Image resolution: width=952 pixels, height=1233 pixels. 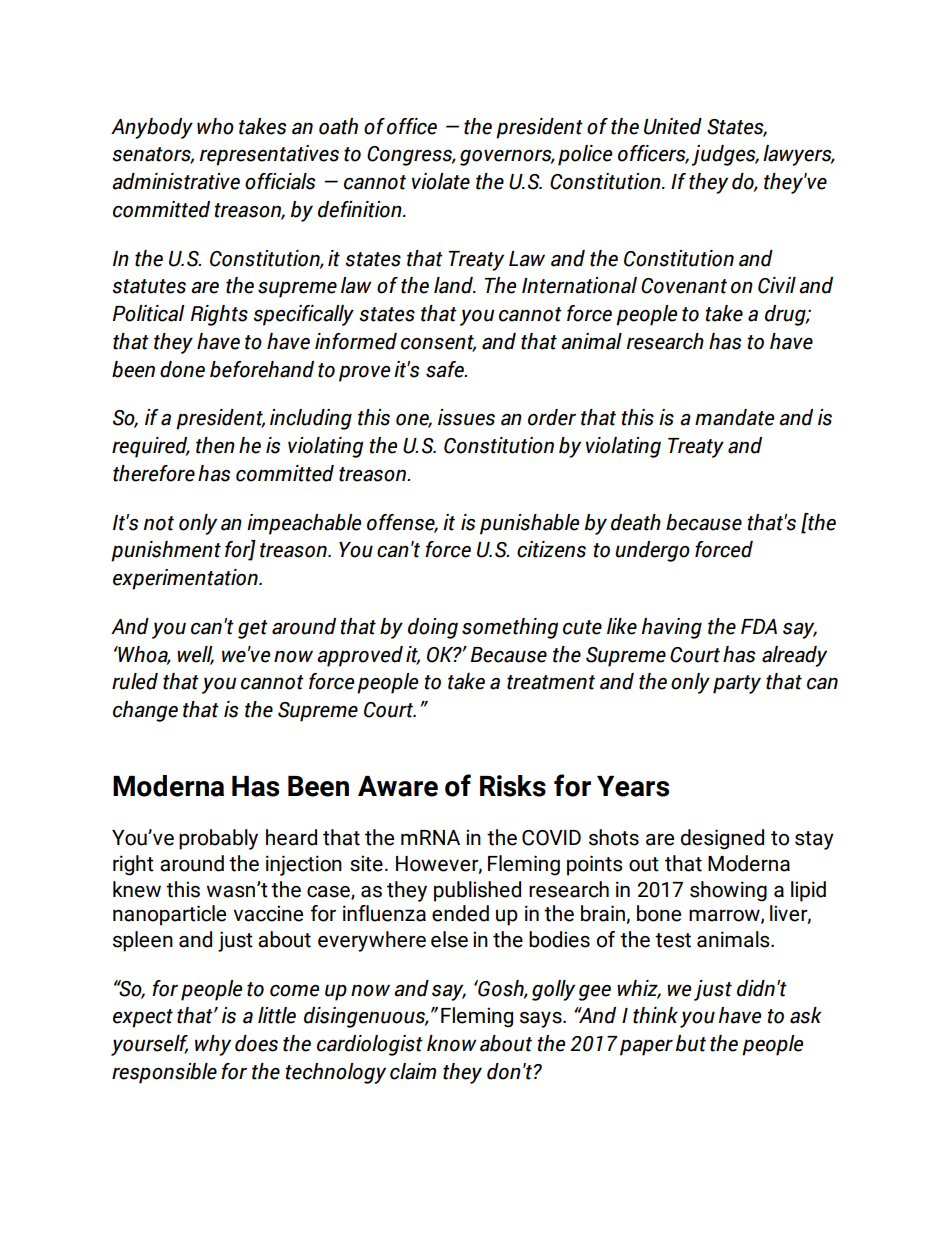 I want to click on why, so click(x=213, y=1045).
